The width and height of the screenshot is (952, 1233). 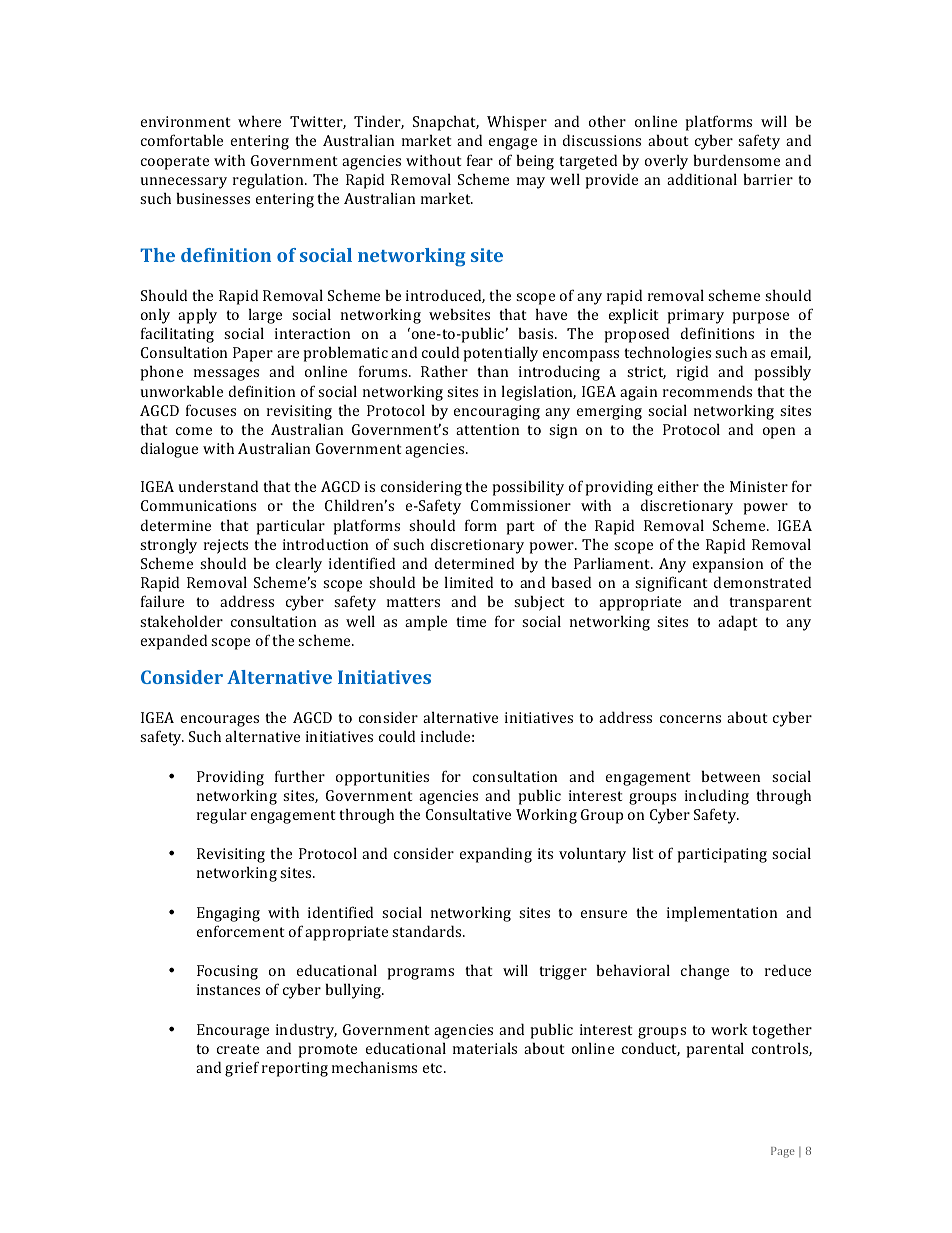 What do you see at coordinates (715, 1050) in the screenshot?
I see `parental` at bounding box center [715, 1050].
